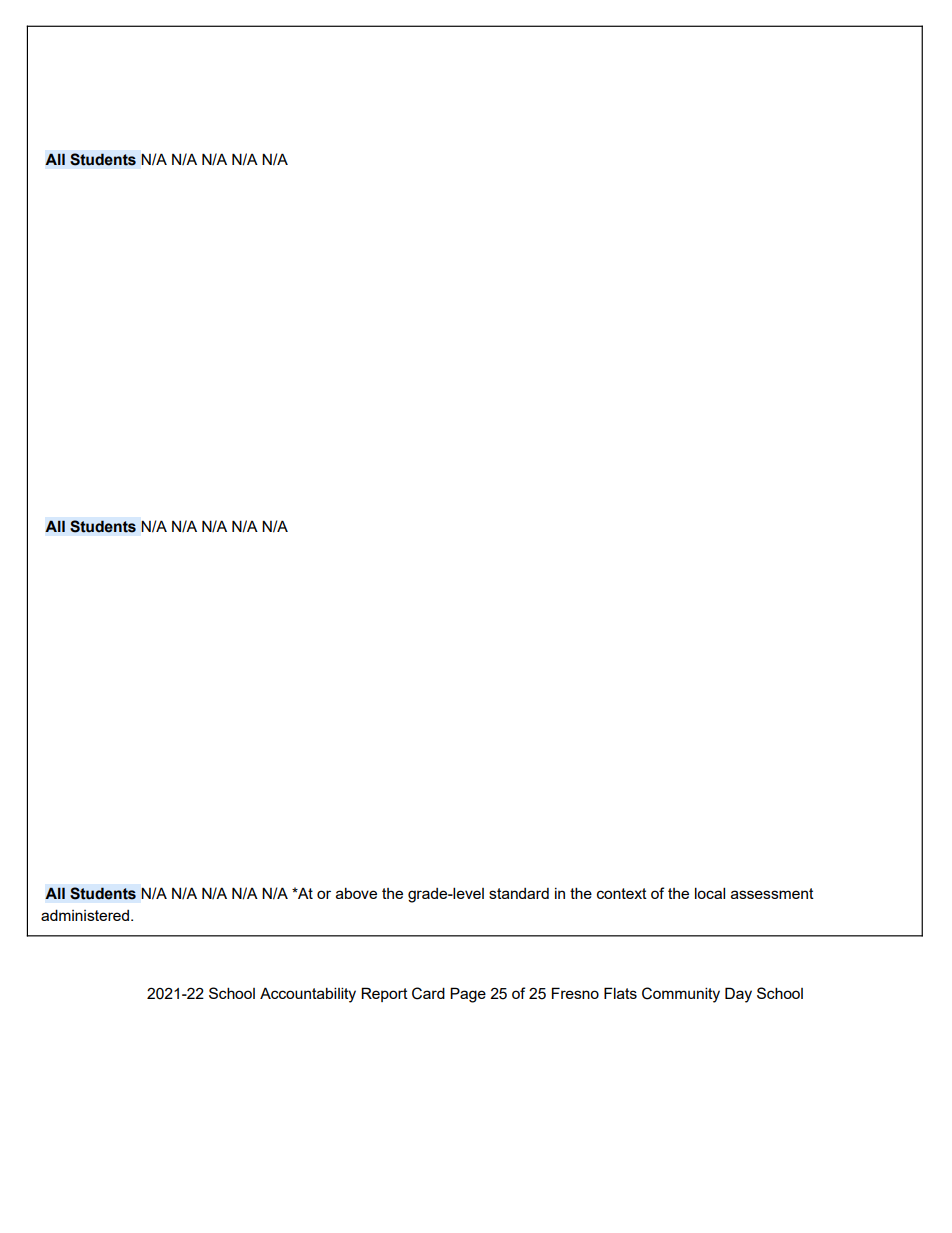 The width and height of the screenshot is (952, 1233). Describe the element at coordinates (384, 994) in the screenshot. I see `Report` at that location.
